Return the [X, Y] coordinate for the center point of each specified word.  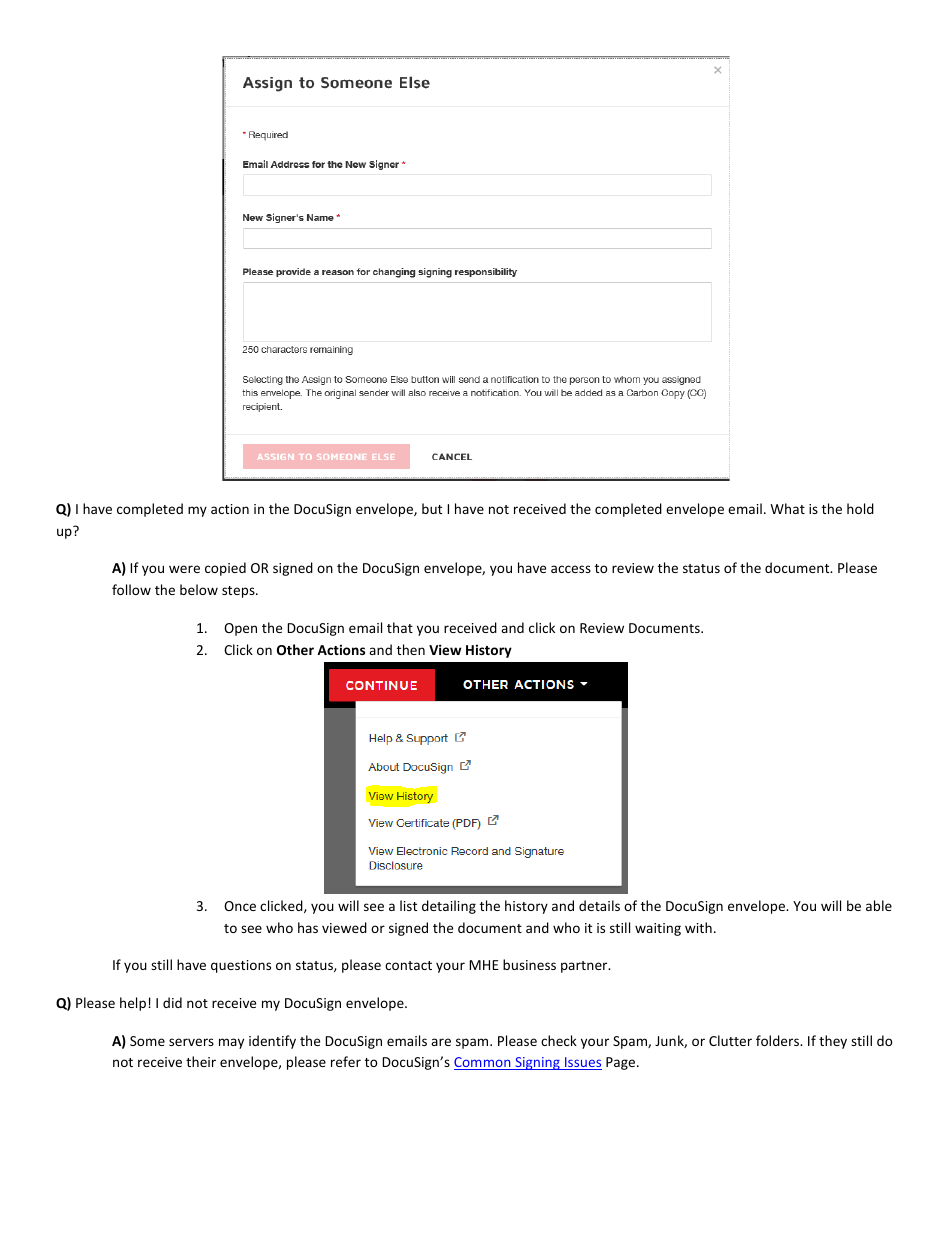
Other [295, 649]
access [571, 569]
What [788, 508]
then [411, 649]
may [231, 1043]
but [432, 508]
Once [240, 906]
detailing [449, 907]
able [879, 905]
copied [225, 569]
